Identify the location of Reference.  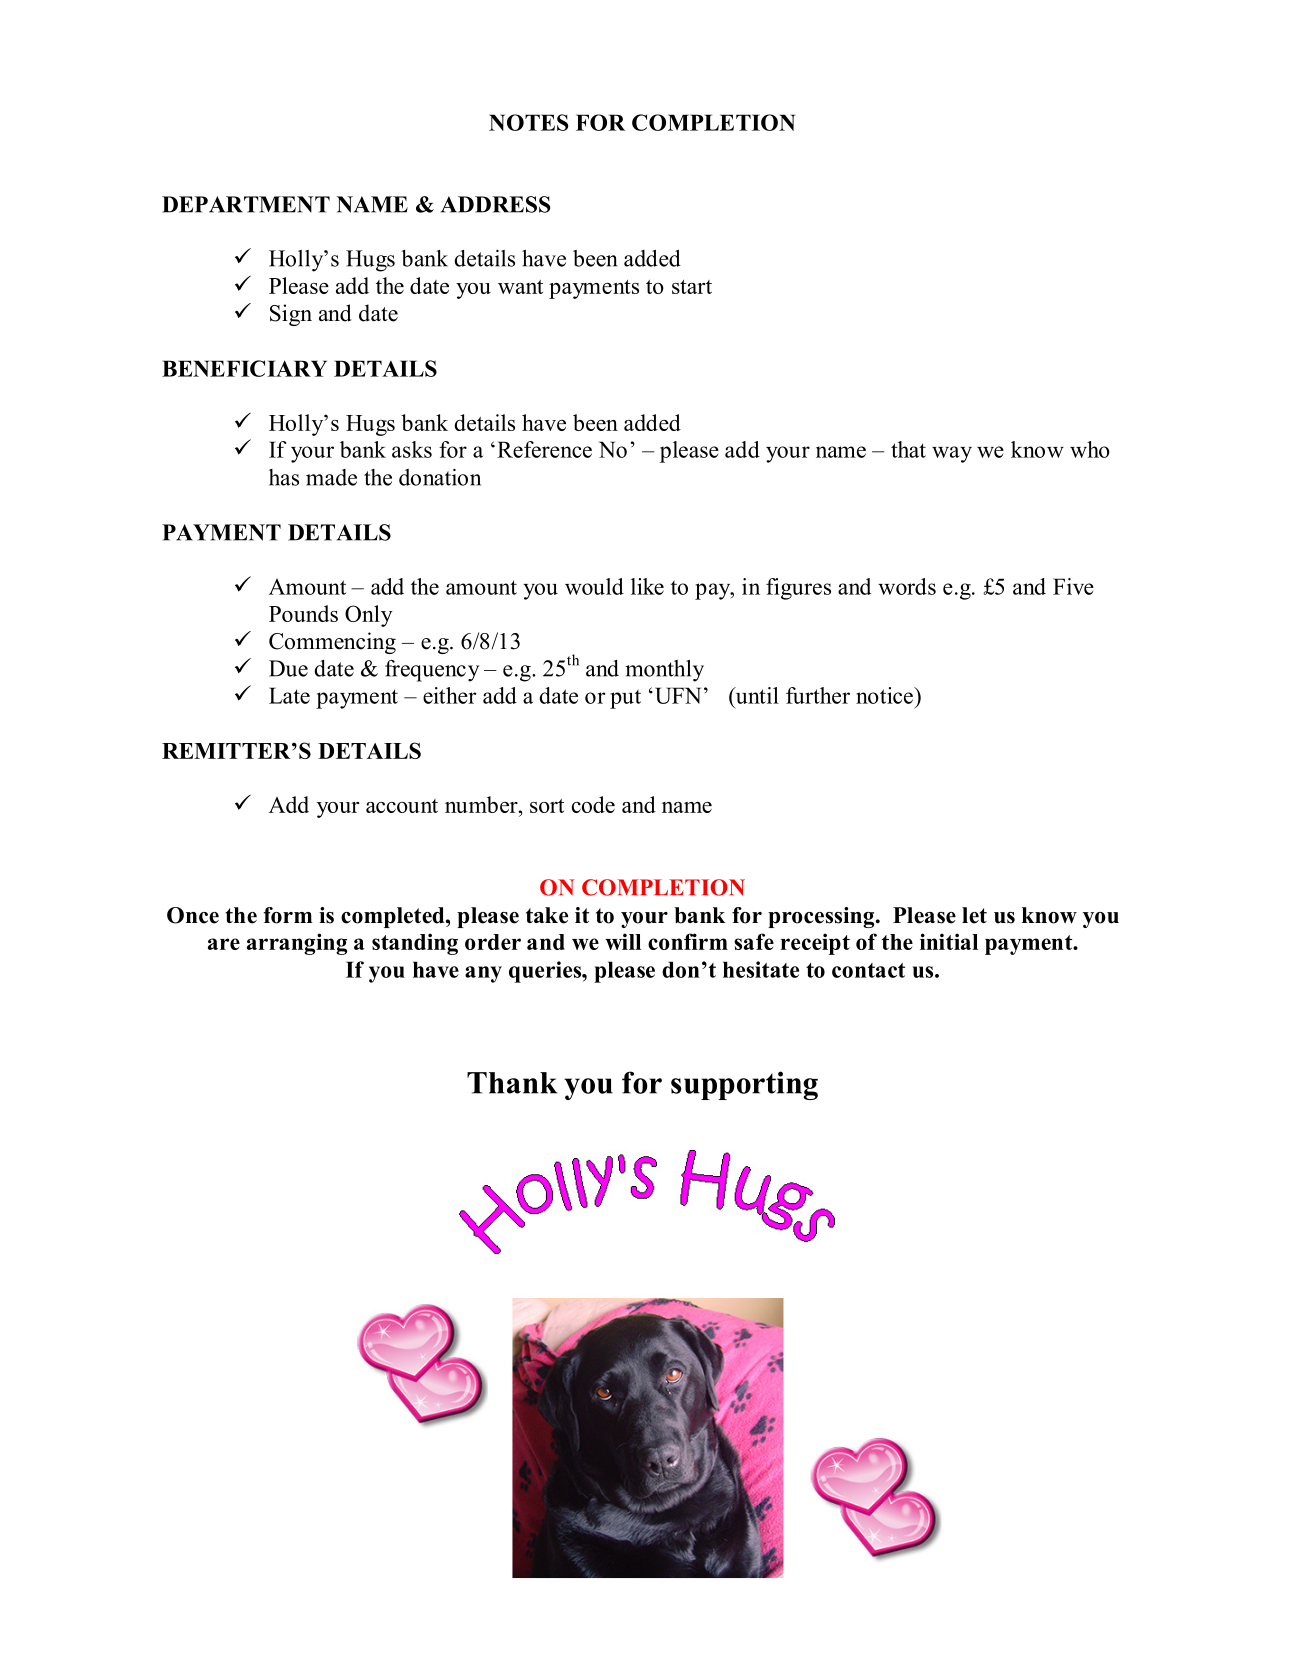
(544, 449).
